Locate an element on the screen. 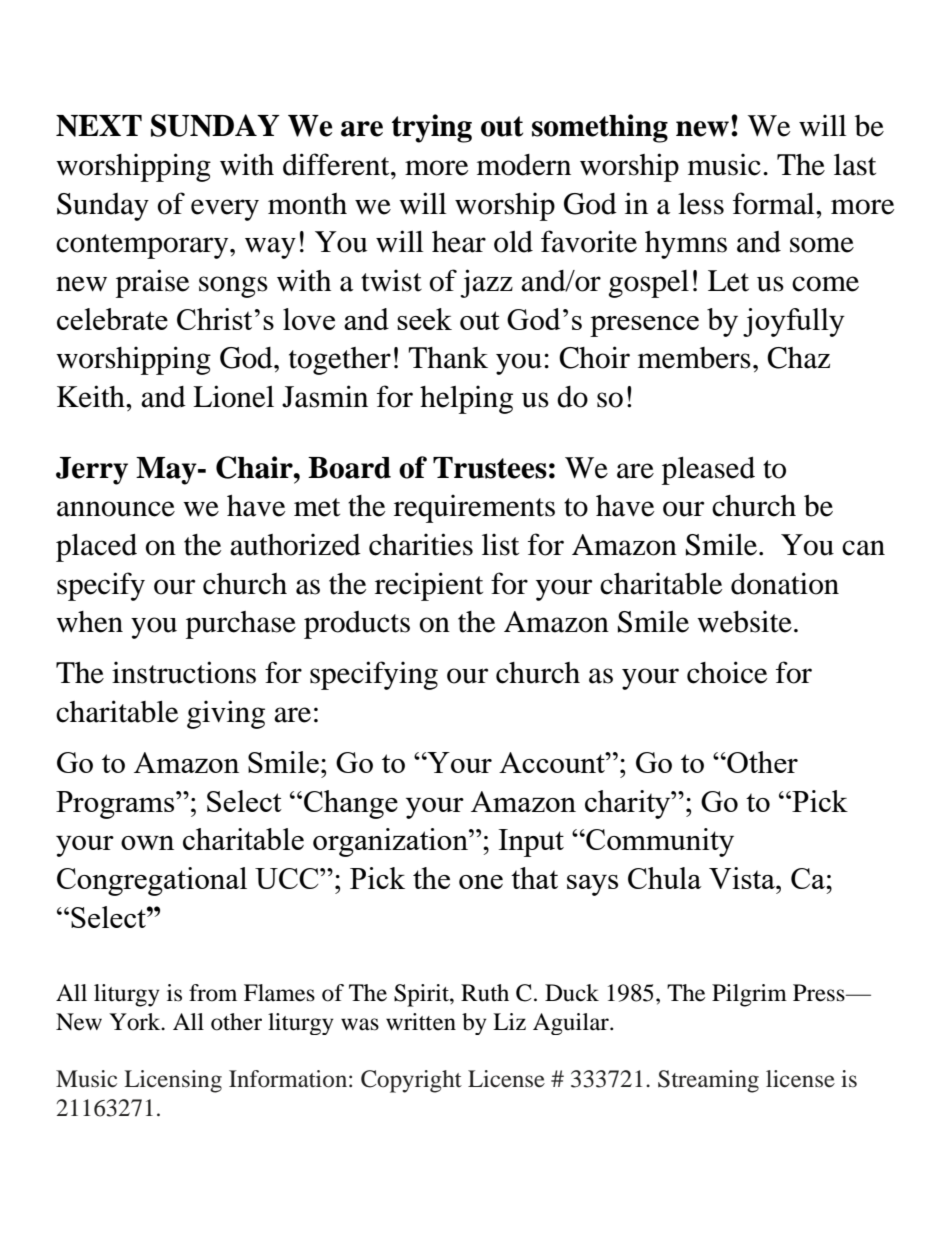 This screenshot has height=1233, width=952. purchase is located at coordinates (241, 625).
